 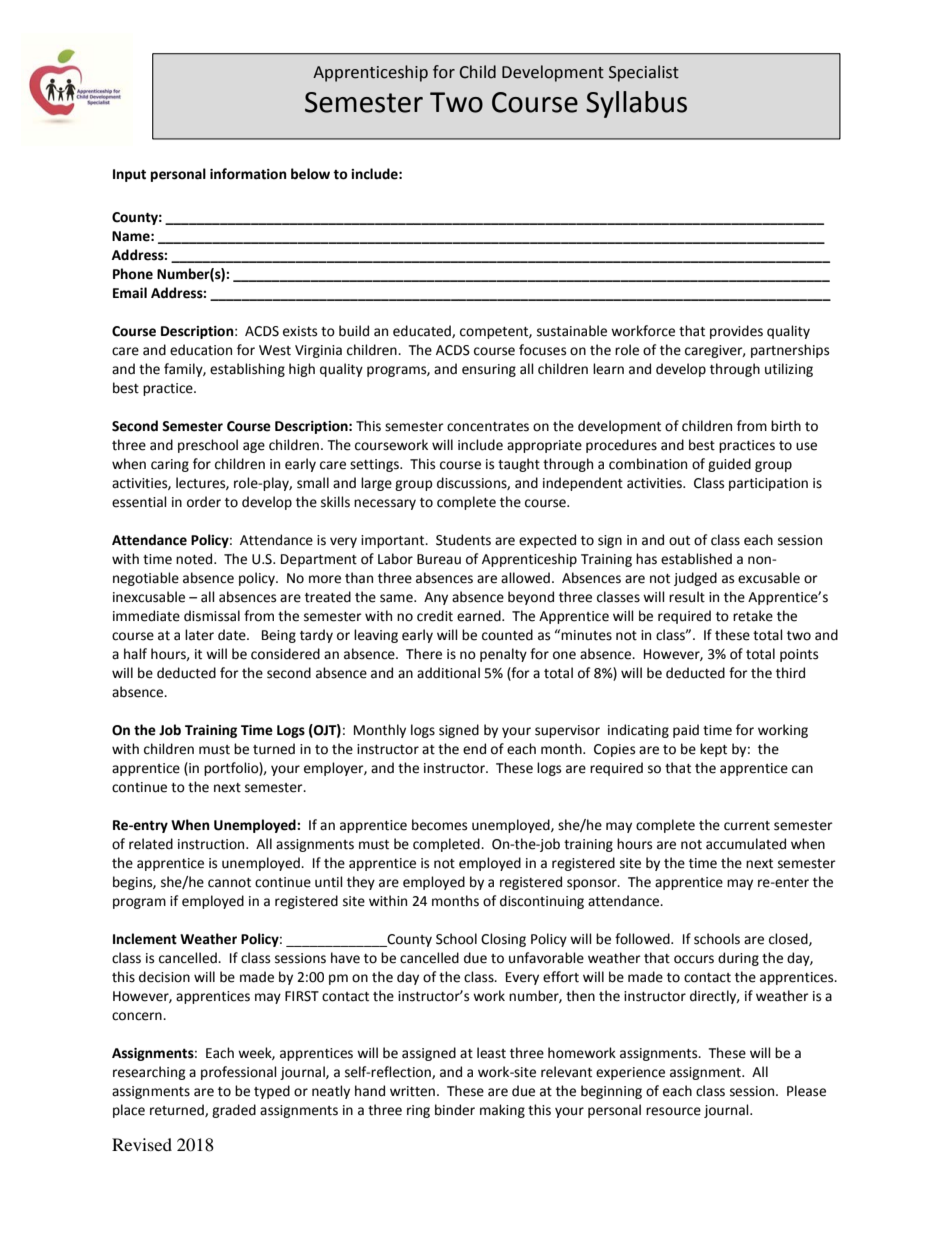 What do you see at coordinates (212, 616) in the screenshot?
I see `dismissal` at bounding box center [212, 616].
